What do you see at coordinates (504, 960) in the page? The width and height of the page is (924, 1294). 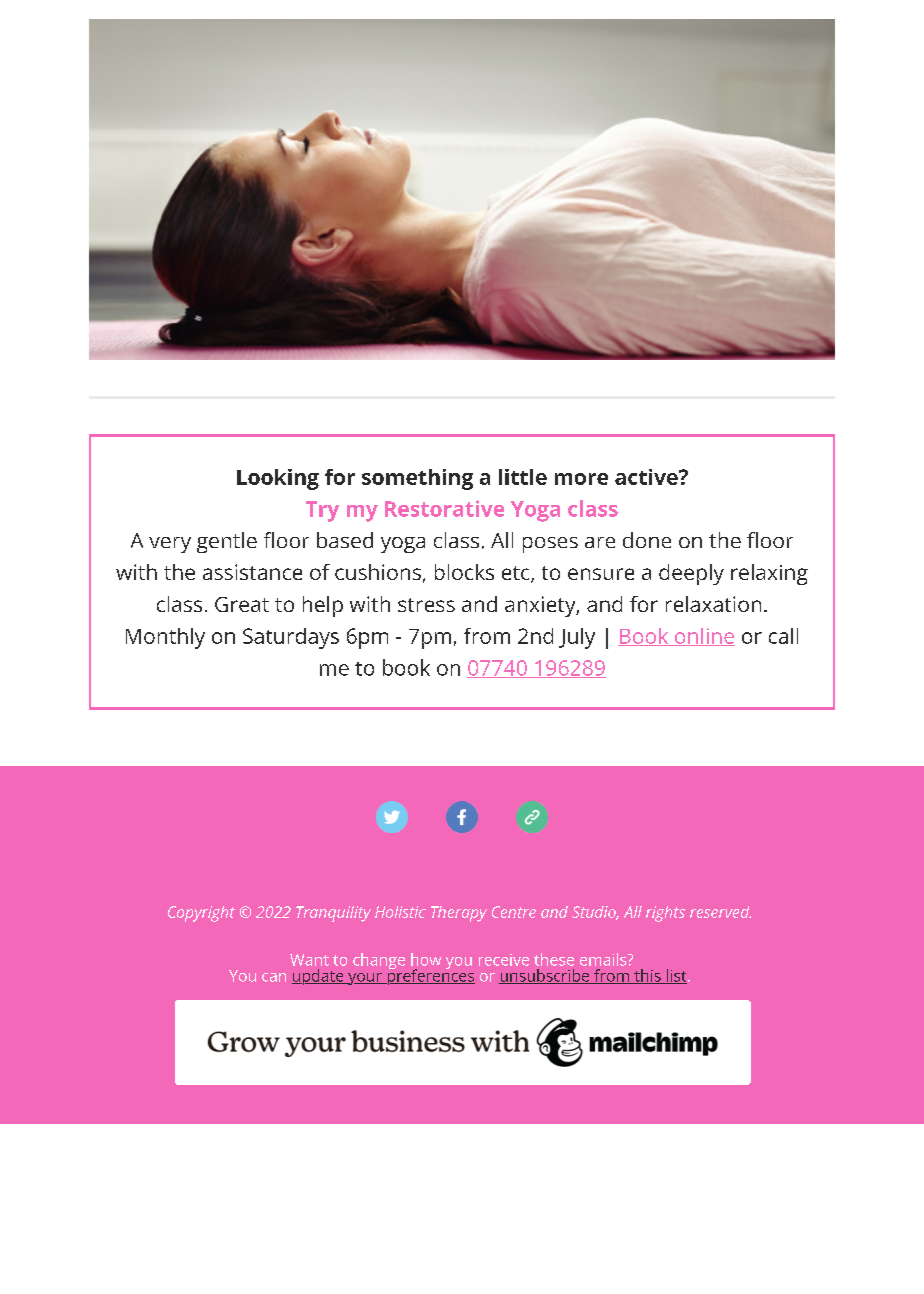 I see `receive` at bounding box center [504, 960].
